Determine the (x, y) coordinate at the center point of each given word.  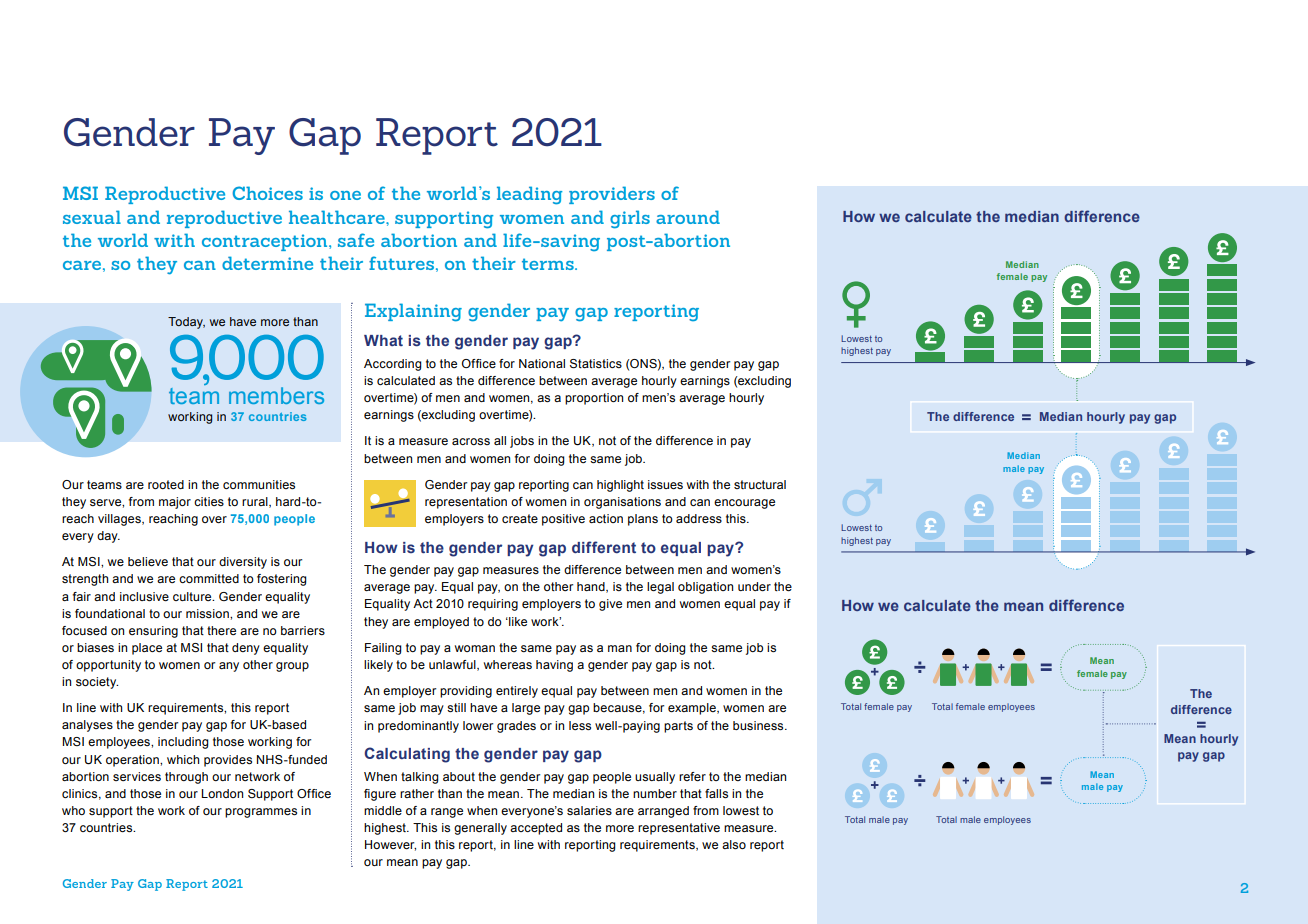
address (699, 518)
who (73, 810)
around (688, 217)
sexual (92, 217)
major (175, 503)
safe (356, 240)
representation (466, 503)
